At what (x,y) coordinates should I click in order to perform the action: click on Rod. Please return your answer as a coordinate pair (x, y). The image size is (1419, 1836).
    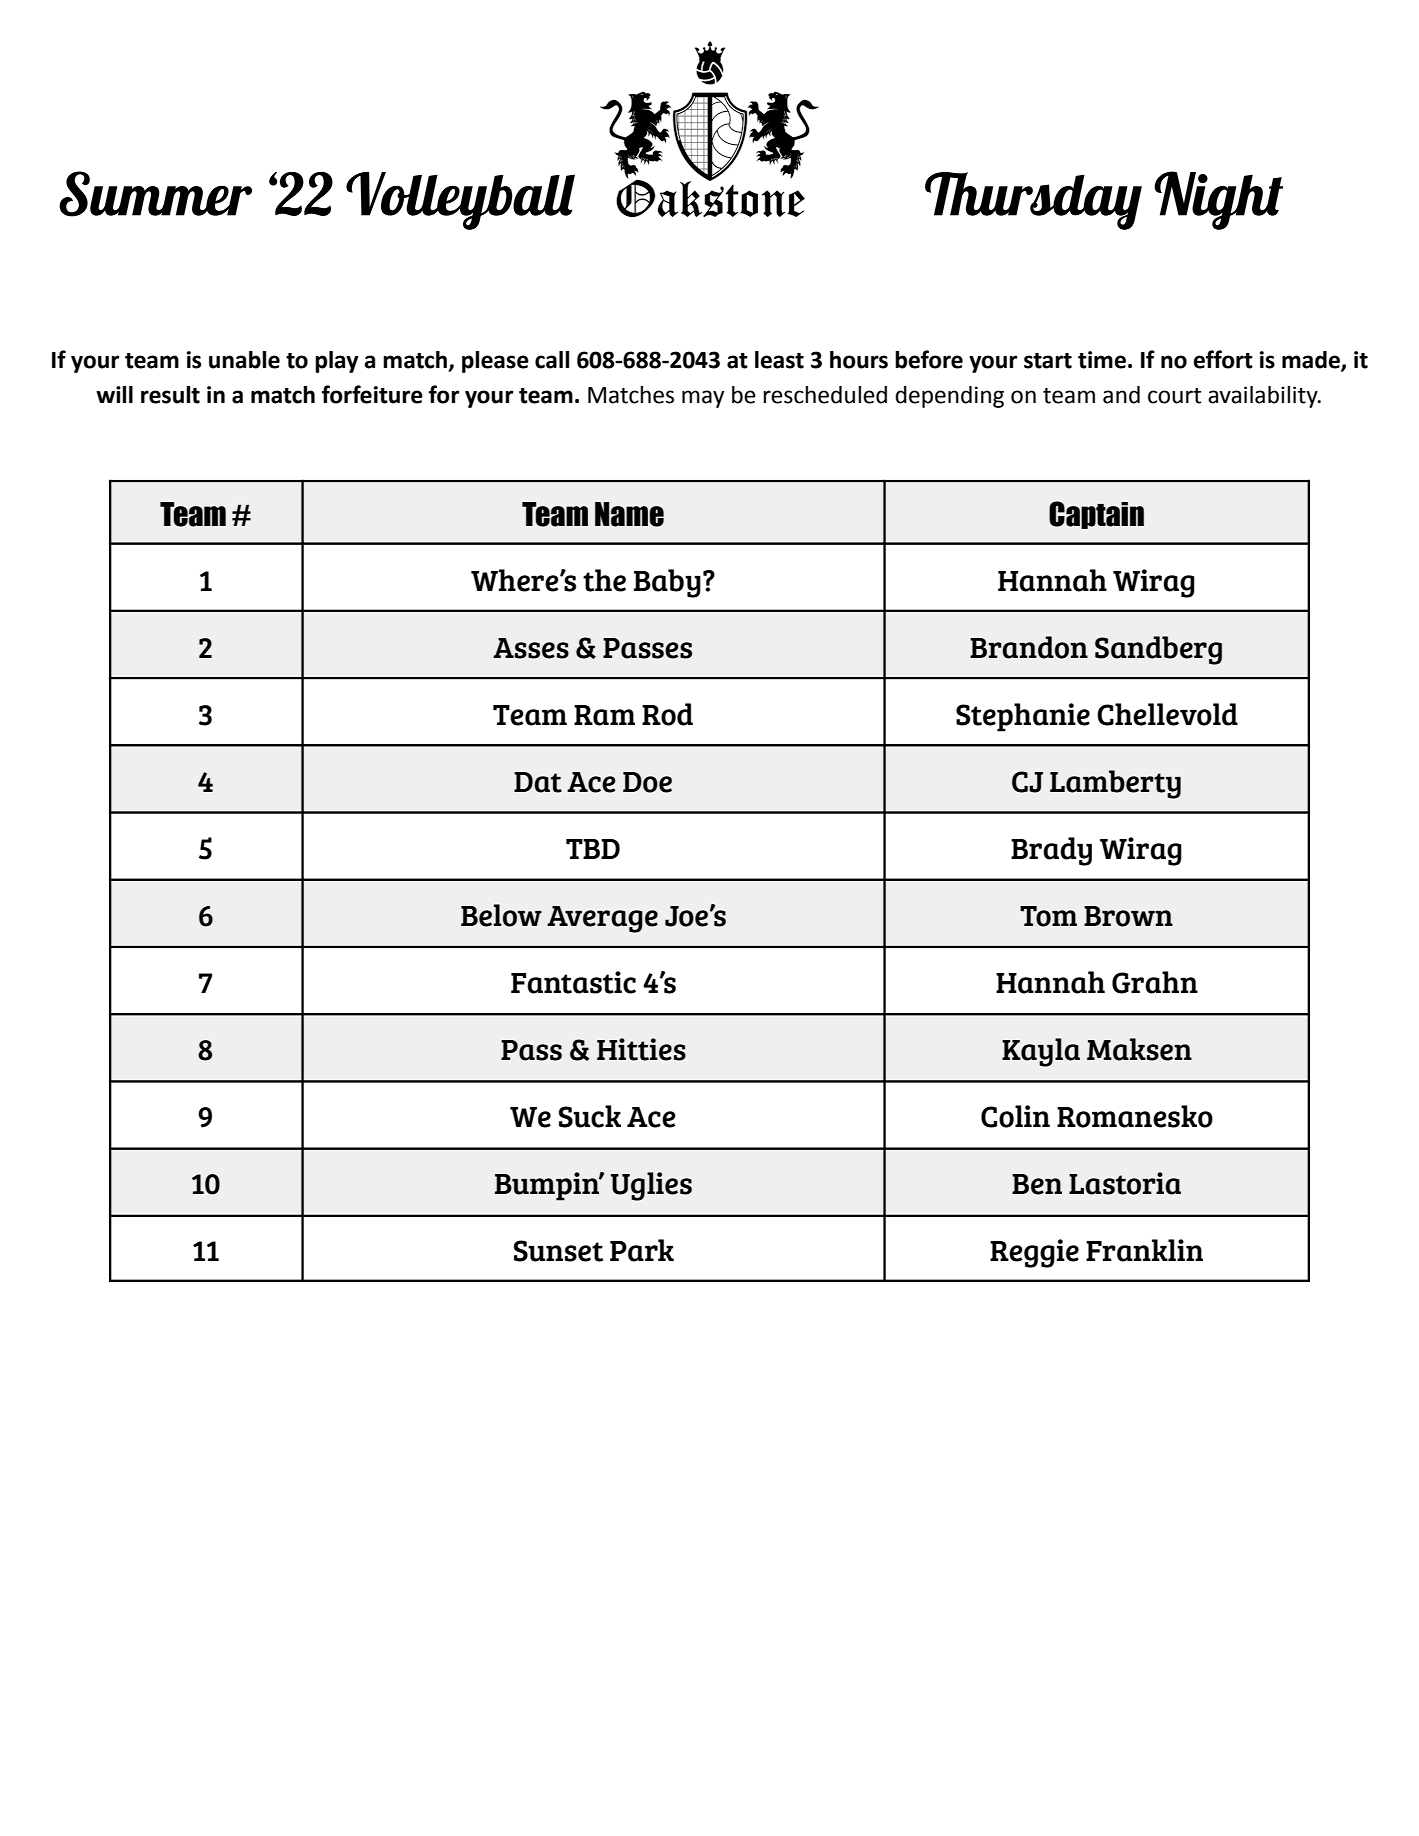
    Looking at the image, I should click on (667, 714).
